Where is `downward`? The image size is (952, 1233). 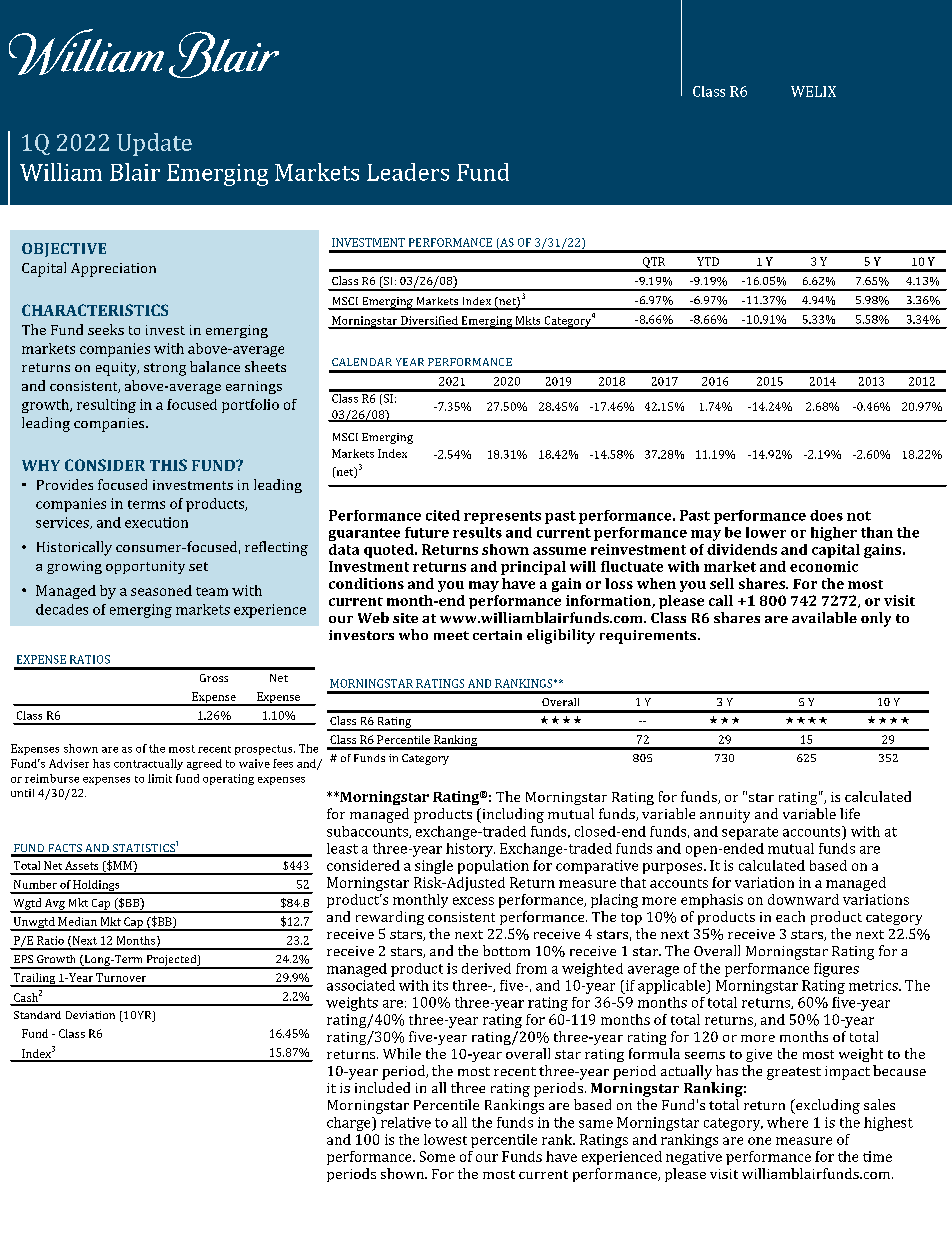 downward is located at coordinates (803, 899).
